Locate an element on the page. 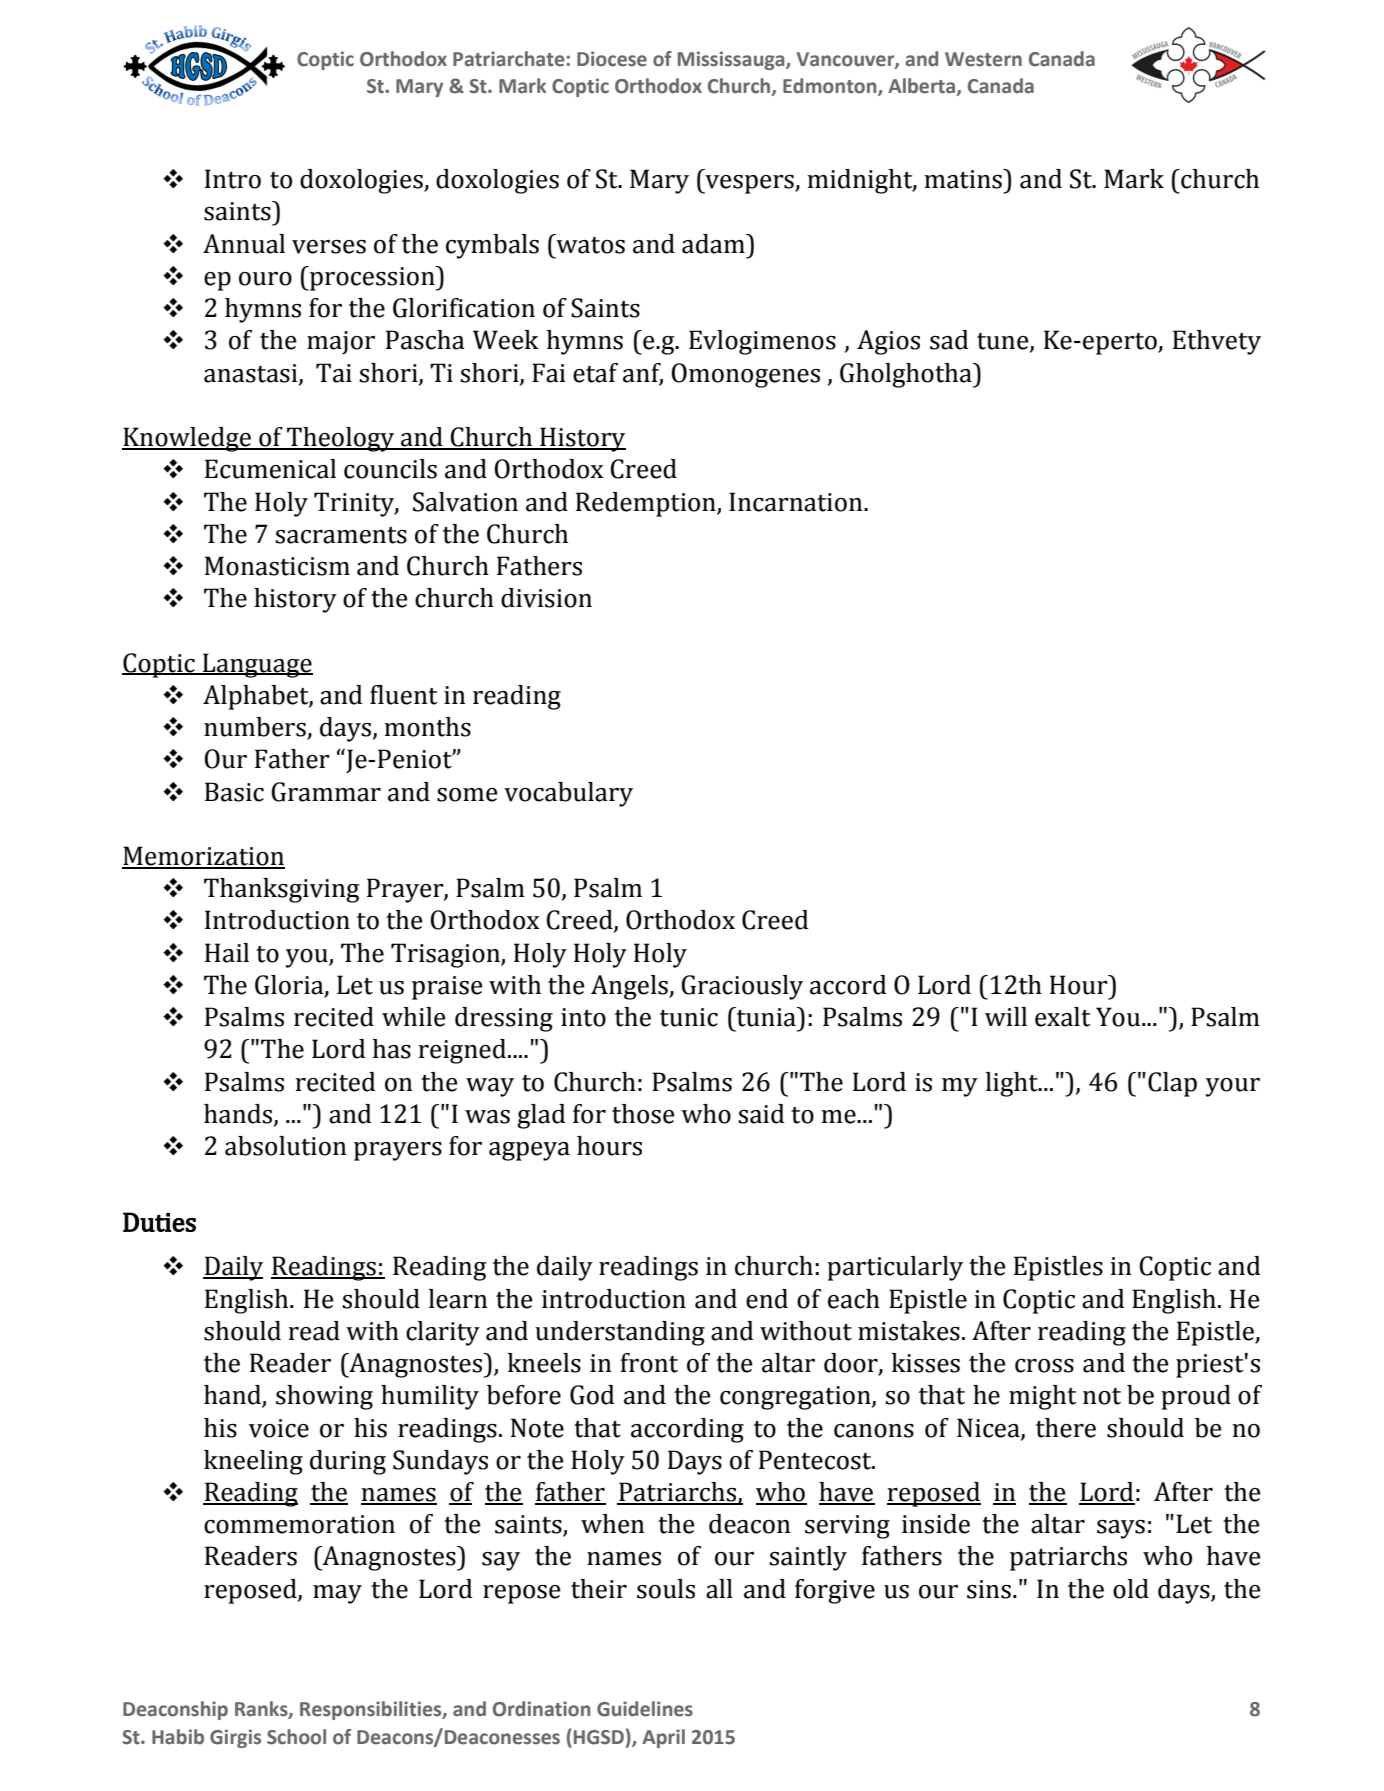 Image resolution: width=1384 pixels, height=1791 pixels. Western is located at coordinates (983, 59).
